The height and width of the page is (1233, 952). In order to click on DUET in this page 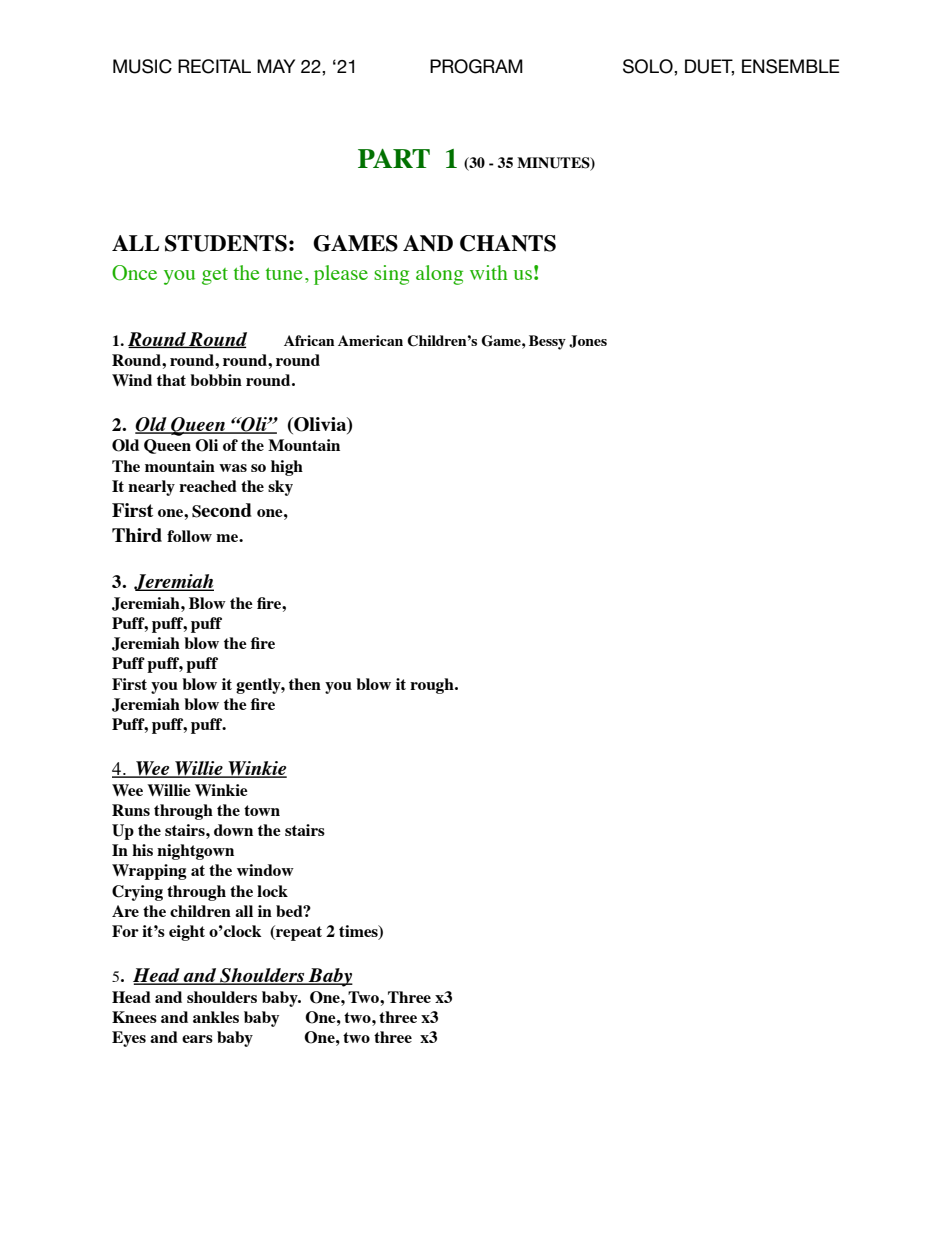, I will do `click(709, 67)`.
